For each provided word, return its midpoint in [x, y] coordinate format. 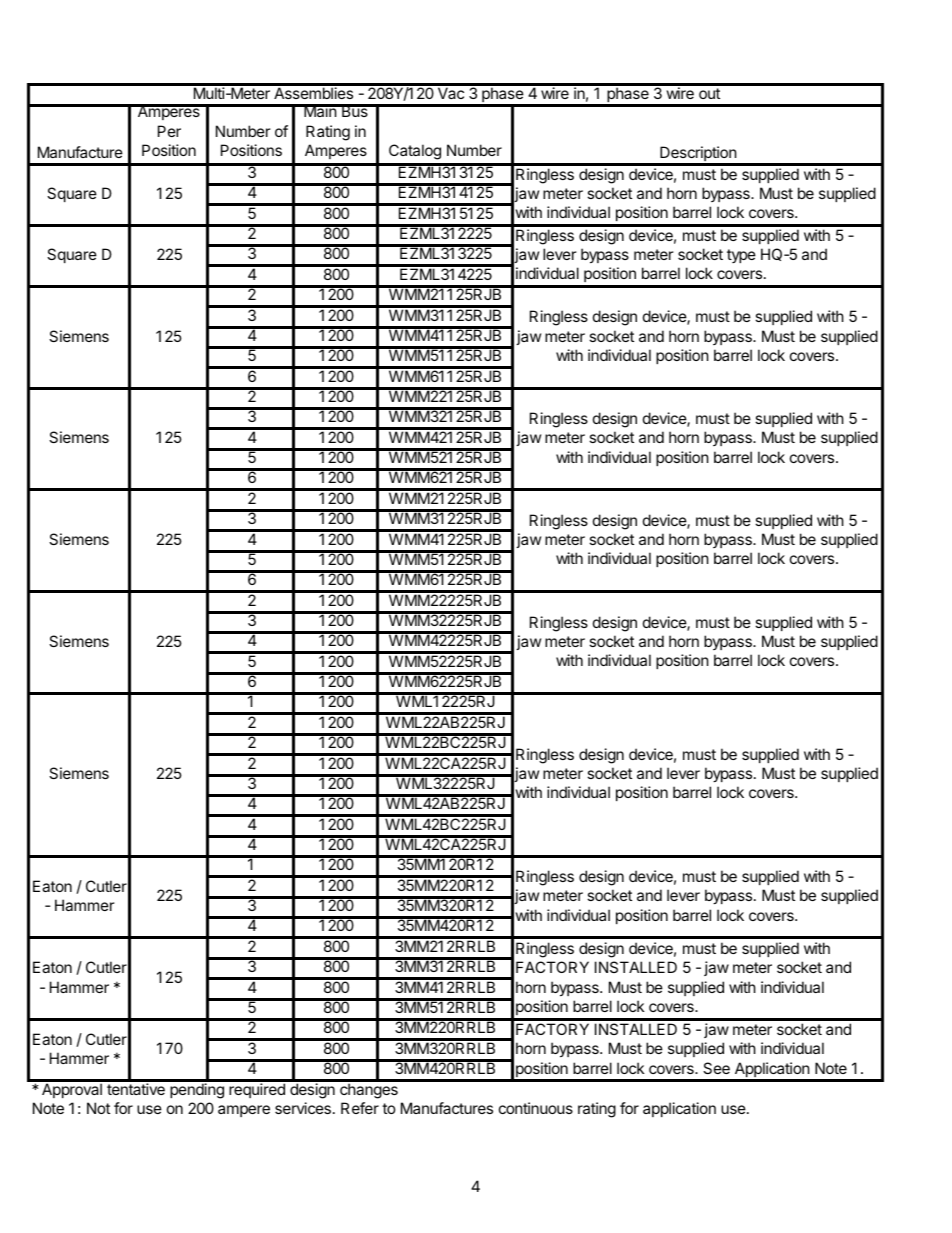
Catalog [415, 152]
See [716, 1068]
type [741, 256]
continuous [536, 1108]
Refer [360, 1108]
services [303, 1108]
